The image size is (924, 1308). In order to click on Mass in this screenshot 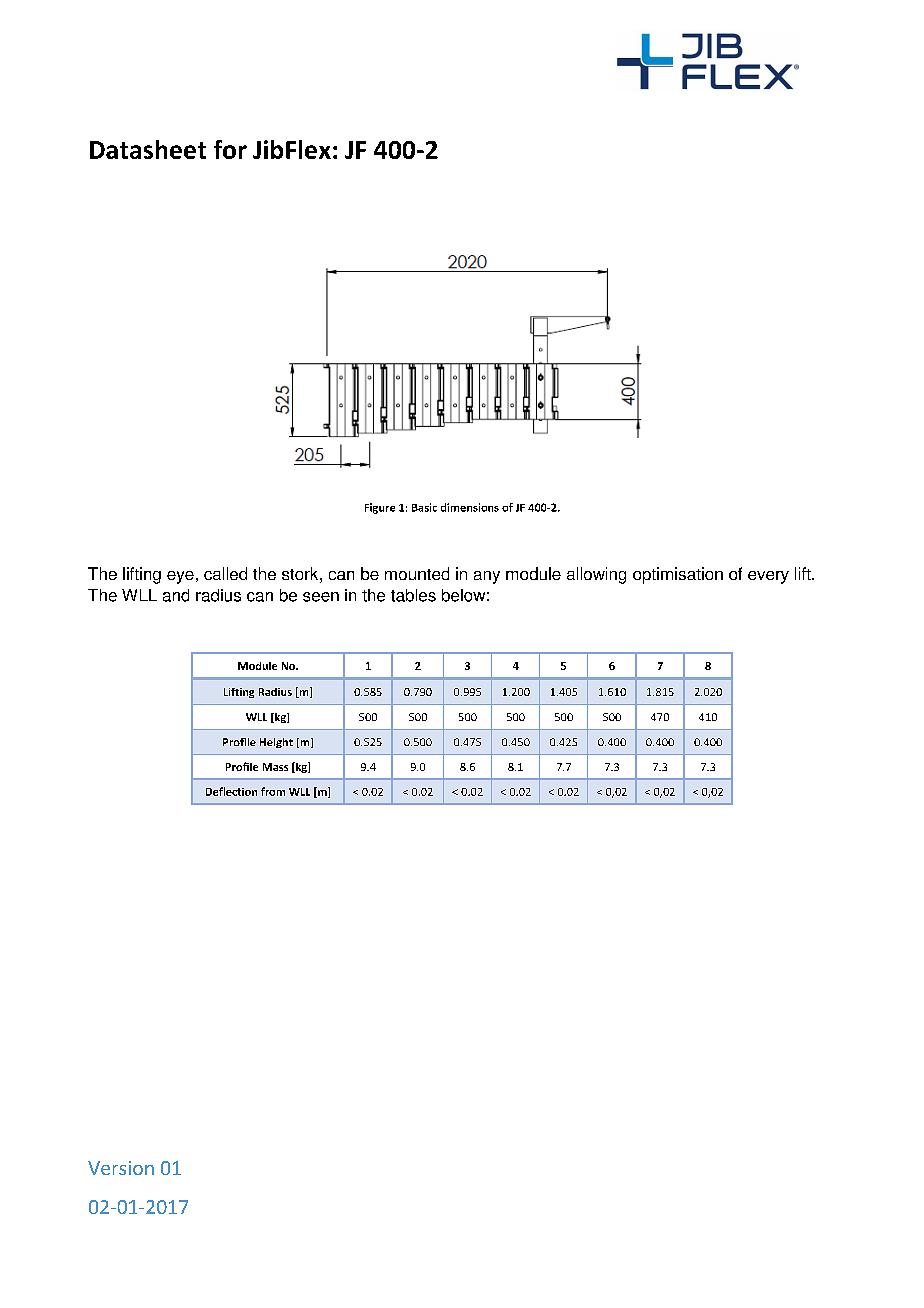, I will do `click(275, 767)`.
